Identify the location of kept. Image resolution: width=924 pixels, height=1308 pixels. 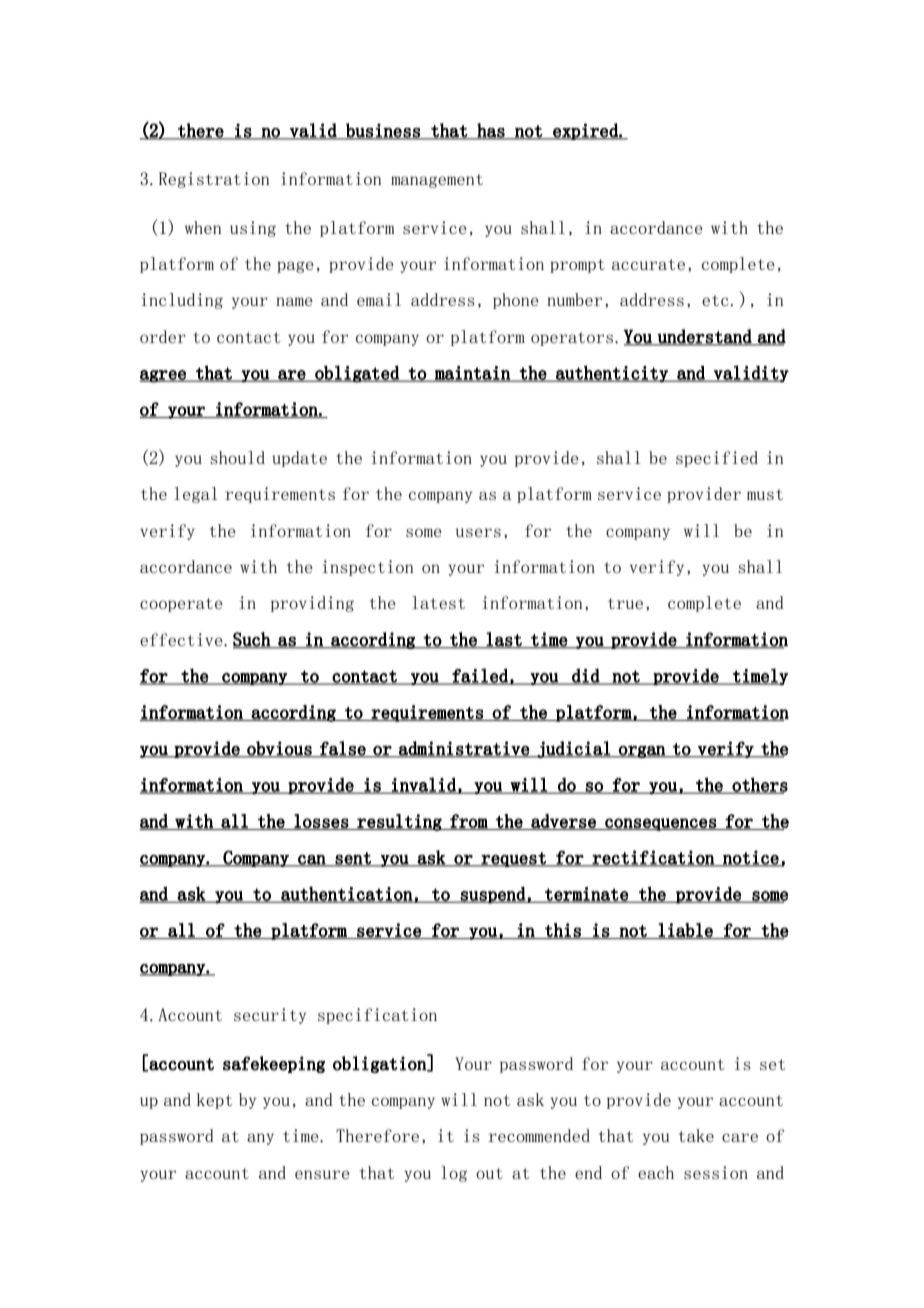
(214, 1101).
